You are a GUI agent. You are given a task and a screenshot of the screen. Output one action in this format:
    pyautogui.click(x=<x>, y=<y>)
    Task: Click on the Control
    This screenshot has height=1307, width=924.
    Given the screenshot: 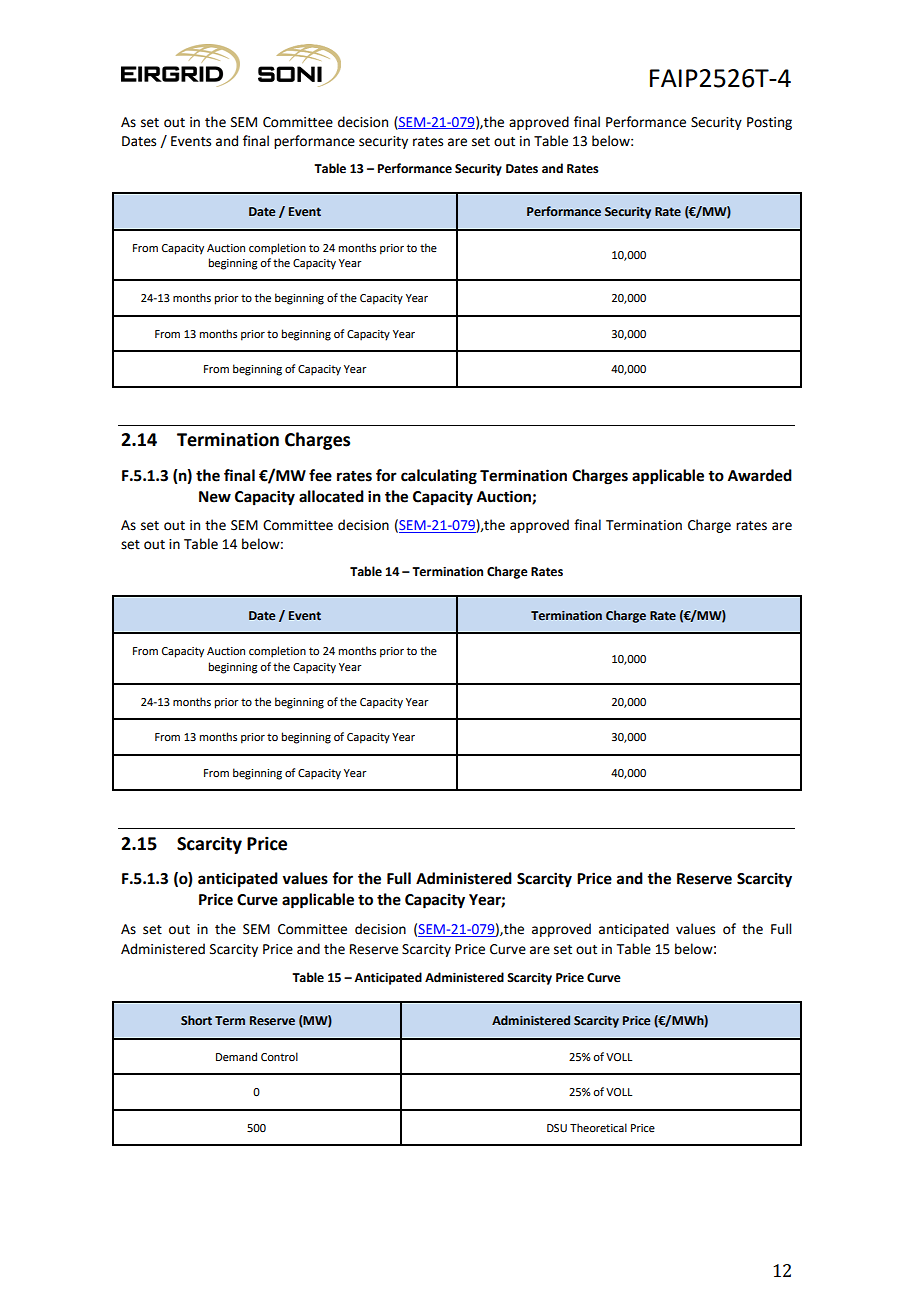 What is the action you would take?
    pyautogui.click(x=279, y=1056)
